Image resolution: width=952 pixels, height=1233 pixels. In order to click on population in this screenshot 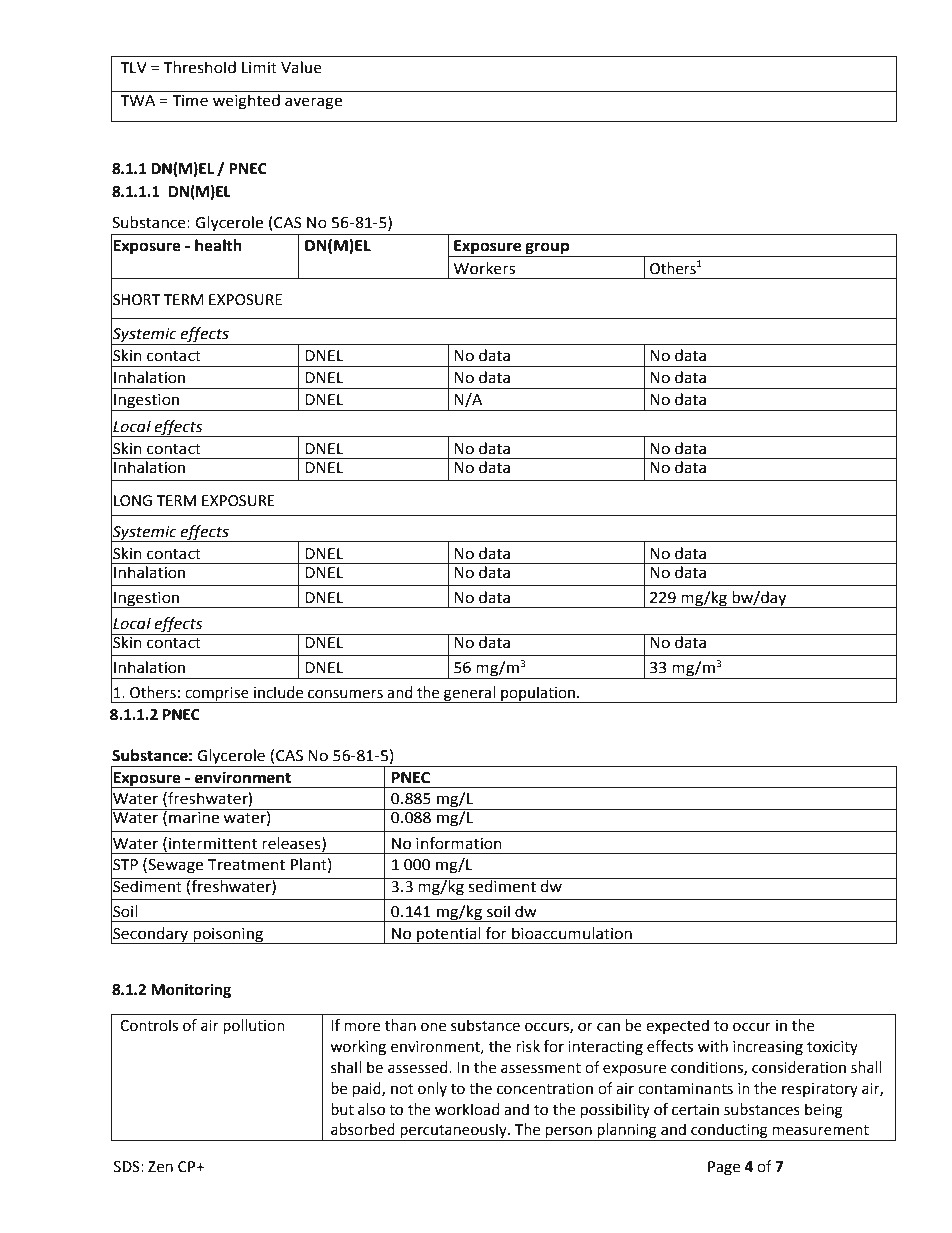, I will do `click(538, 694)`.
